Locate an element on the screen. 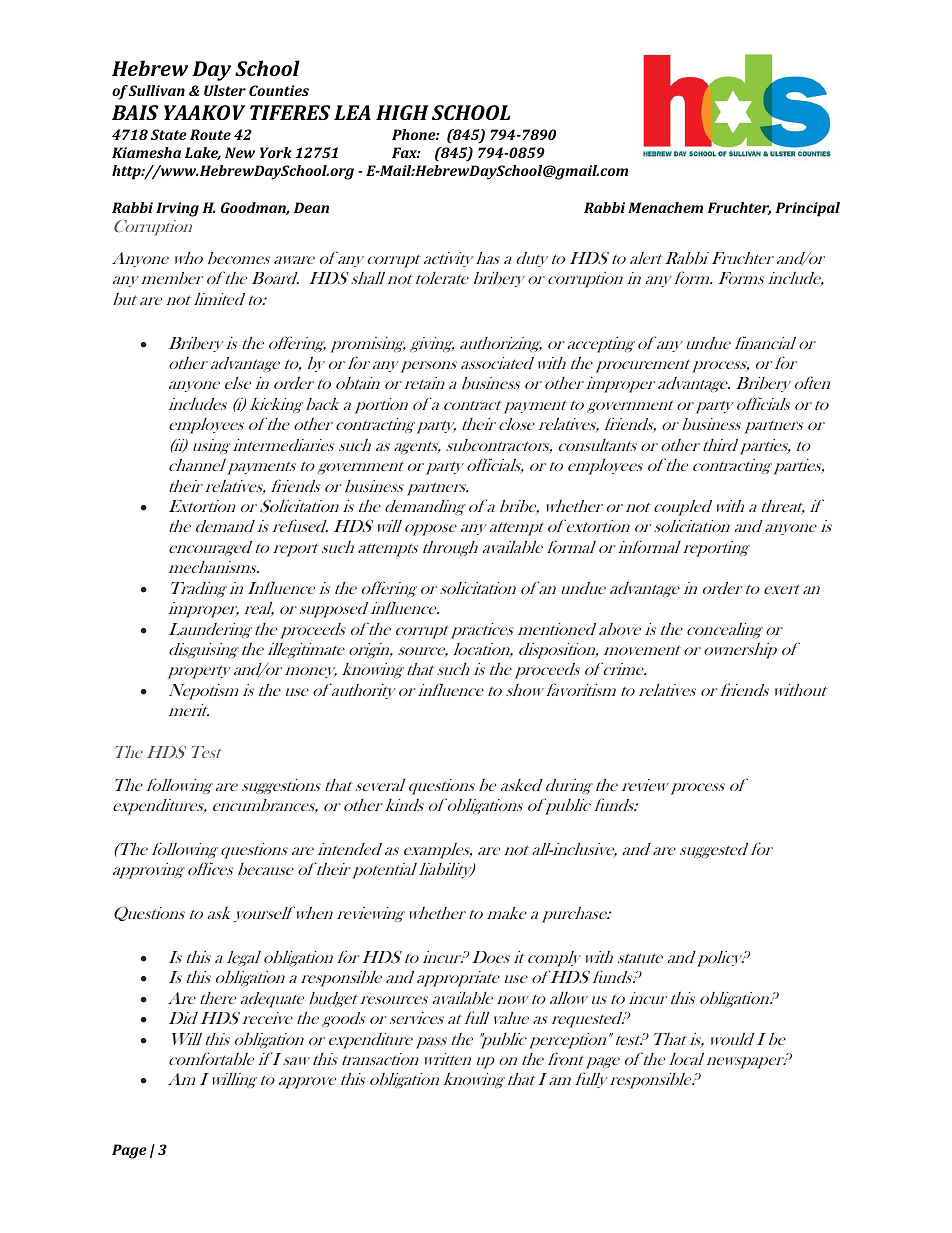  Dean is located at coordinates (311, 207).
